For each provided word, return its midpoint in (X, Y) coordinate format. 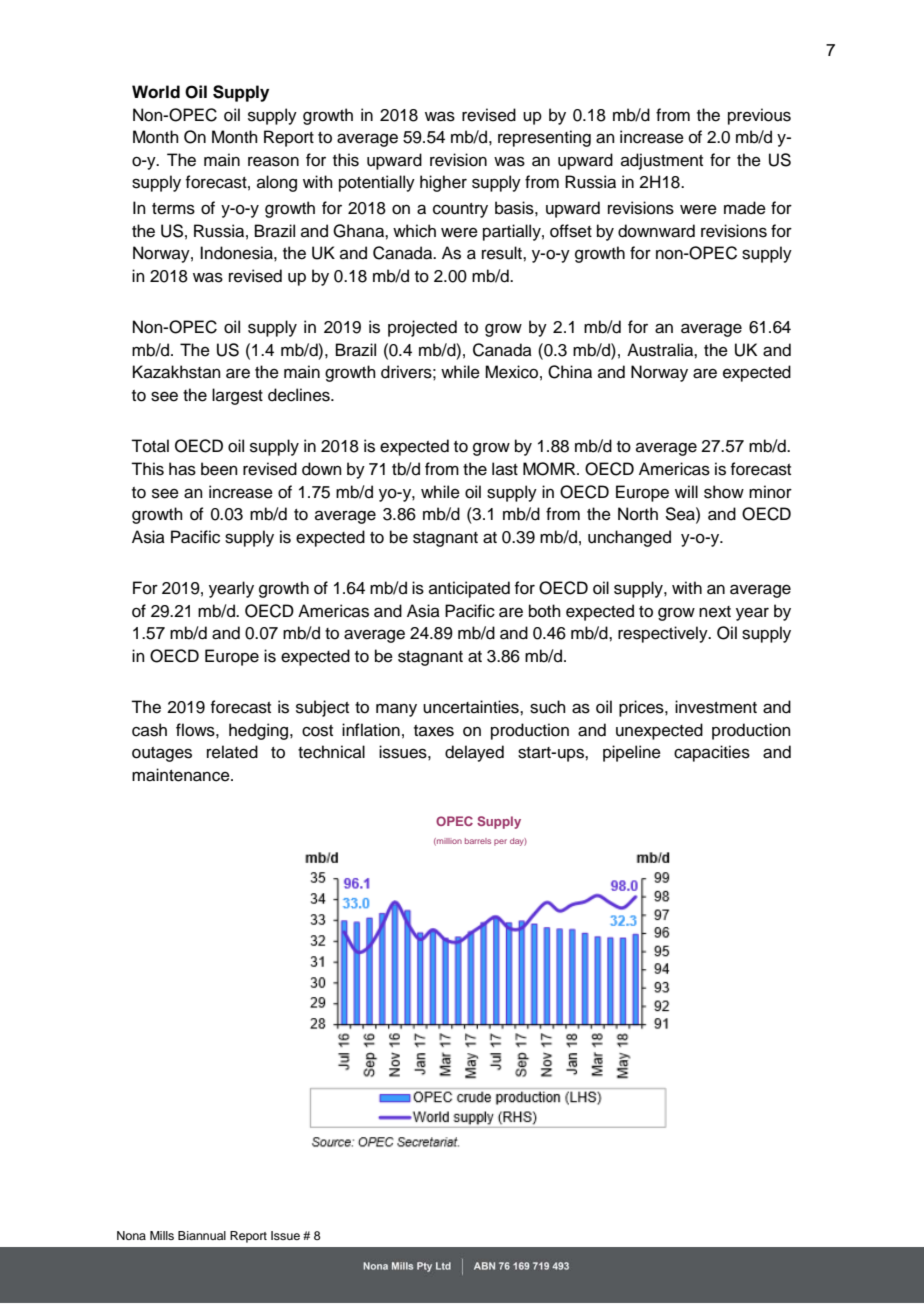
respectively (664, 634)
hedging (260, 731)
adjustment (662, 161)
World (156, 92)
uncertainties (472, 707)
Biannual (202, 1235)
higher (443, 183)
